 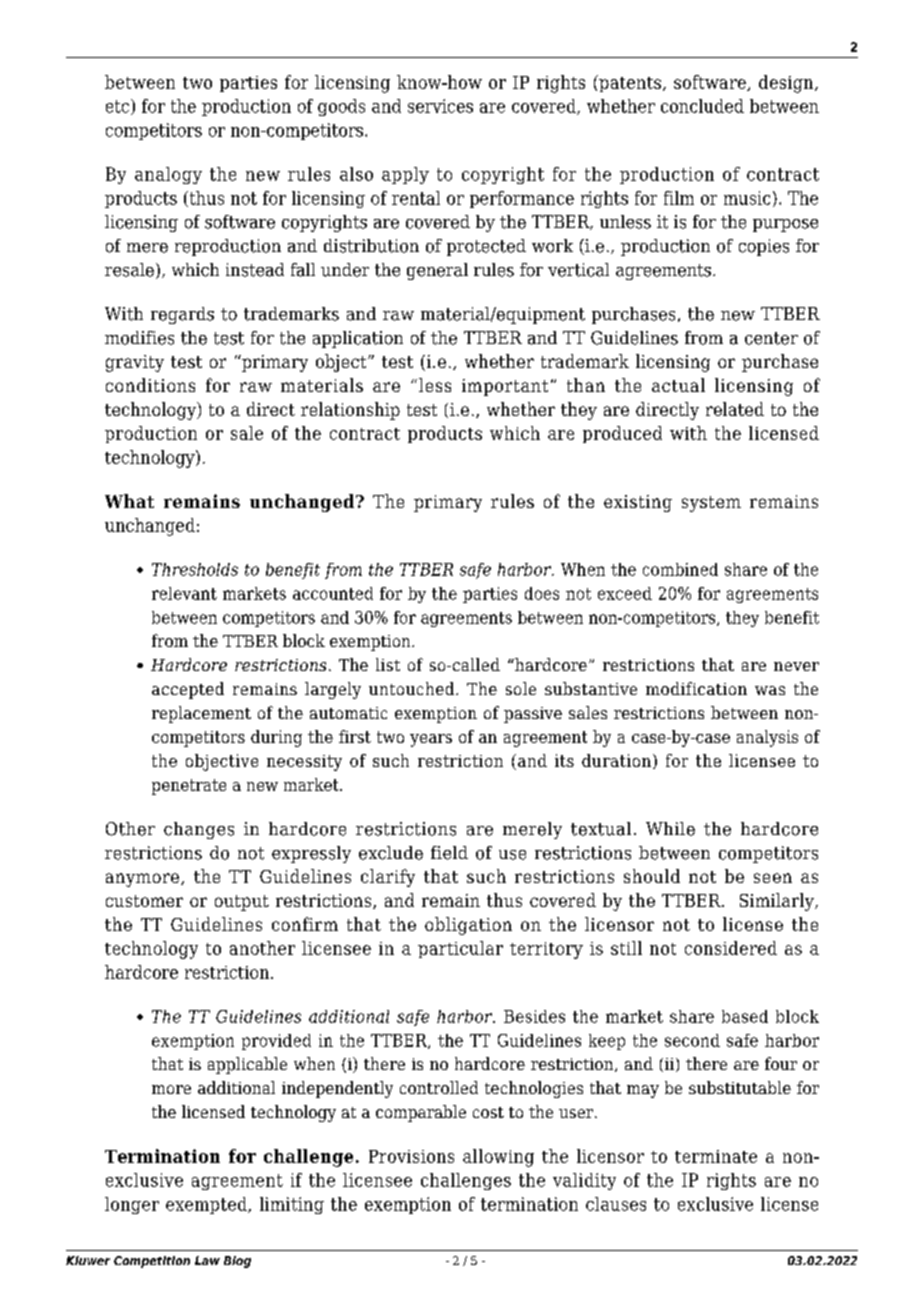 What do you see at coordinates (119, 107) in the screenshot?
I see `etc` at bounding box center [119, 107].
